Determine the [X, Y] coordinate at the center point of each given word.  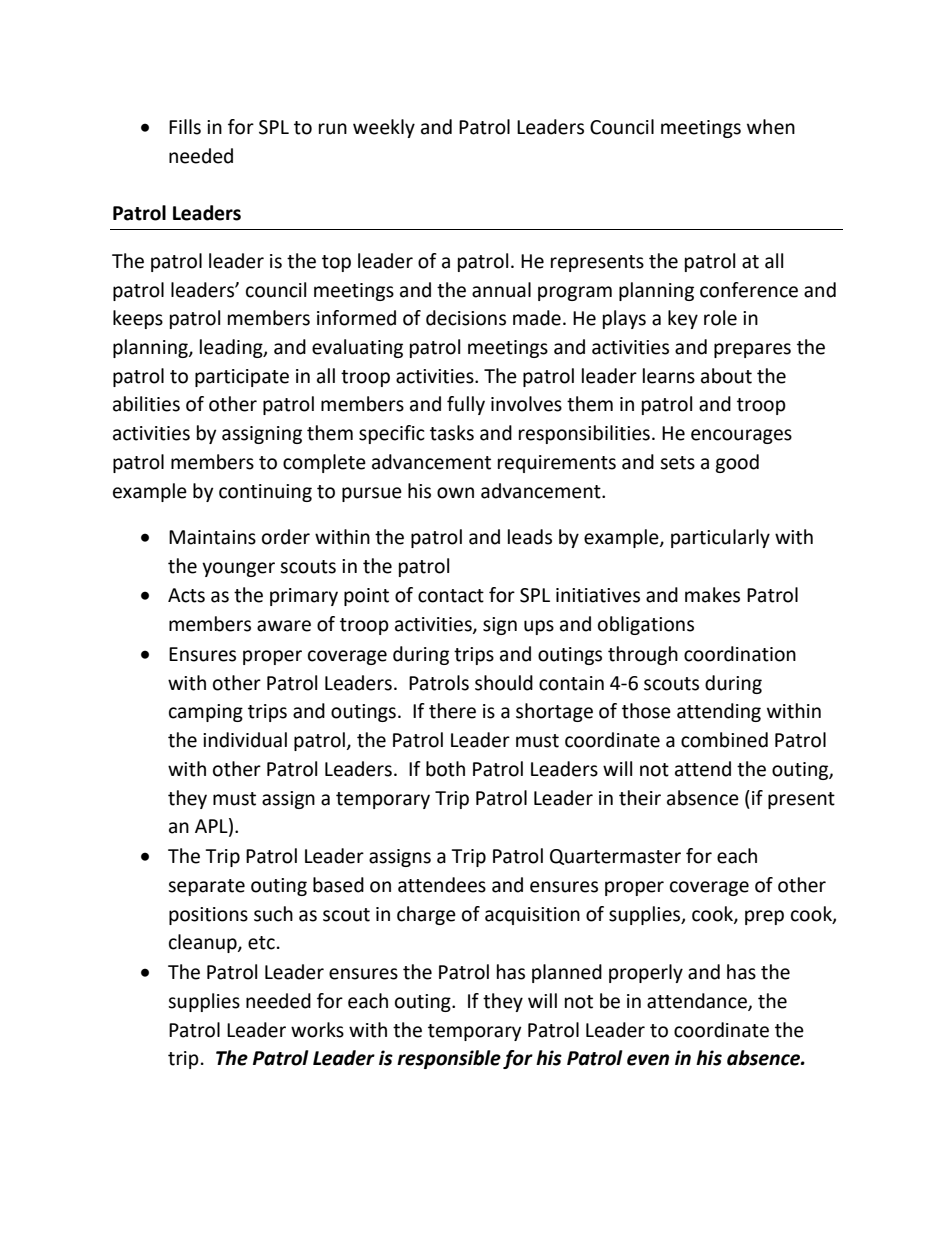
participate [242, 378]
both [445, 769]
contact [451, 596]
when [771, 127]
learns [669, 376]
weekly [384, 128]
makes [712, 595]
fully [466, 405]
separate [206, 887]
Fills [185, 127]
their [640, 798]
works [317, 1030]
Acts [186, 595]
